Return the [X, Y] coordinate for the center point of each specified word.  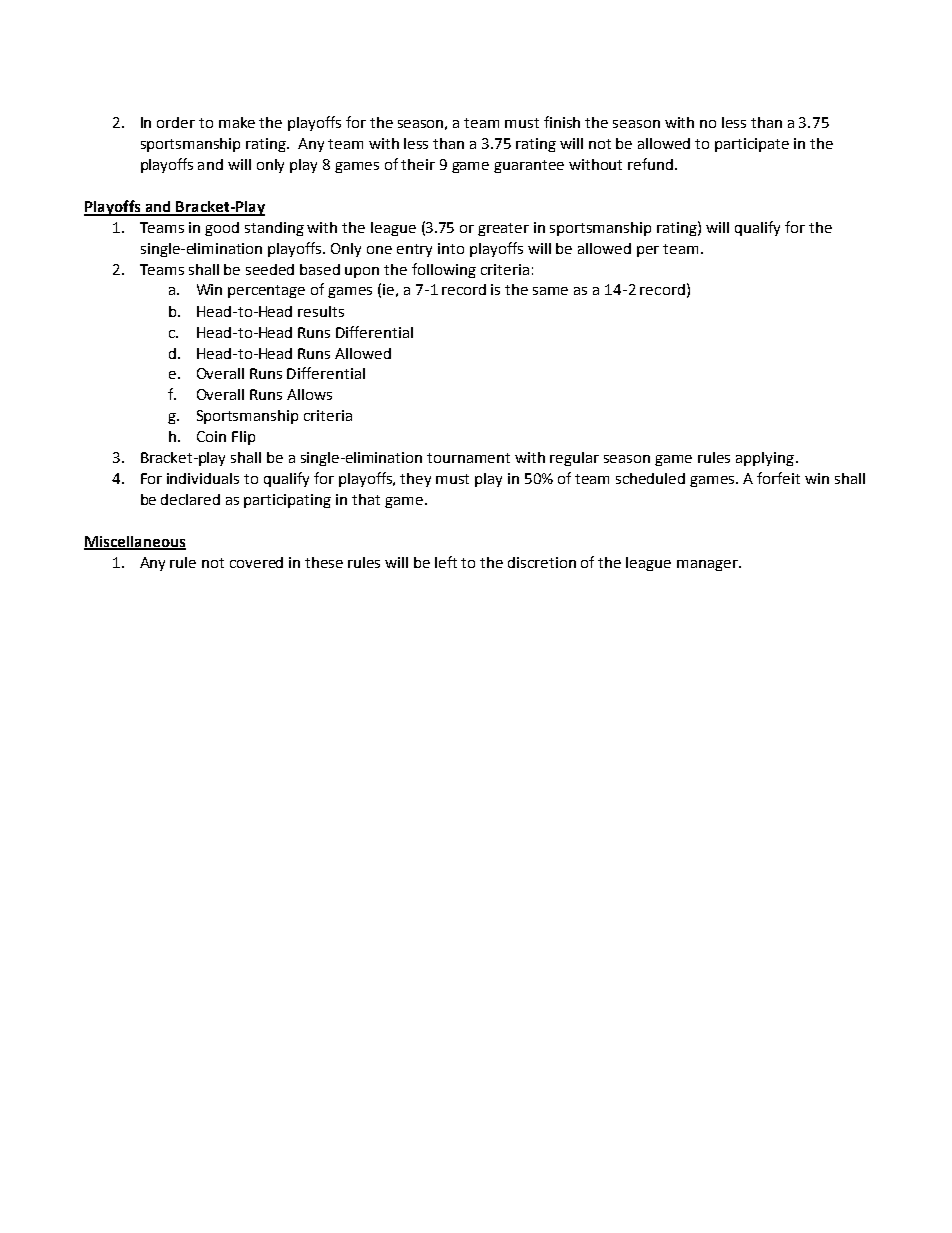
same [550, 291]
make [237, 122]
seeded [270, 269]
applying [765, 459]
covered [256, 562]
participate [752, 145]
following [444, 270]
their [418, 164]
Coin [211, 436]
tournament [468, 458]
